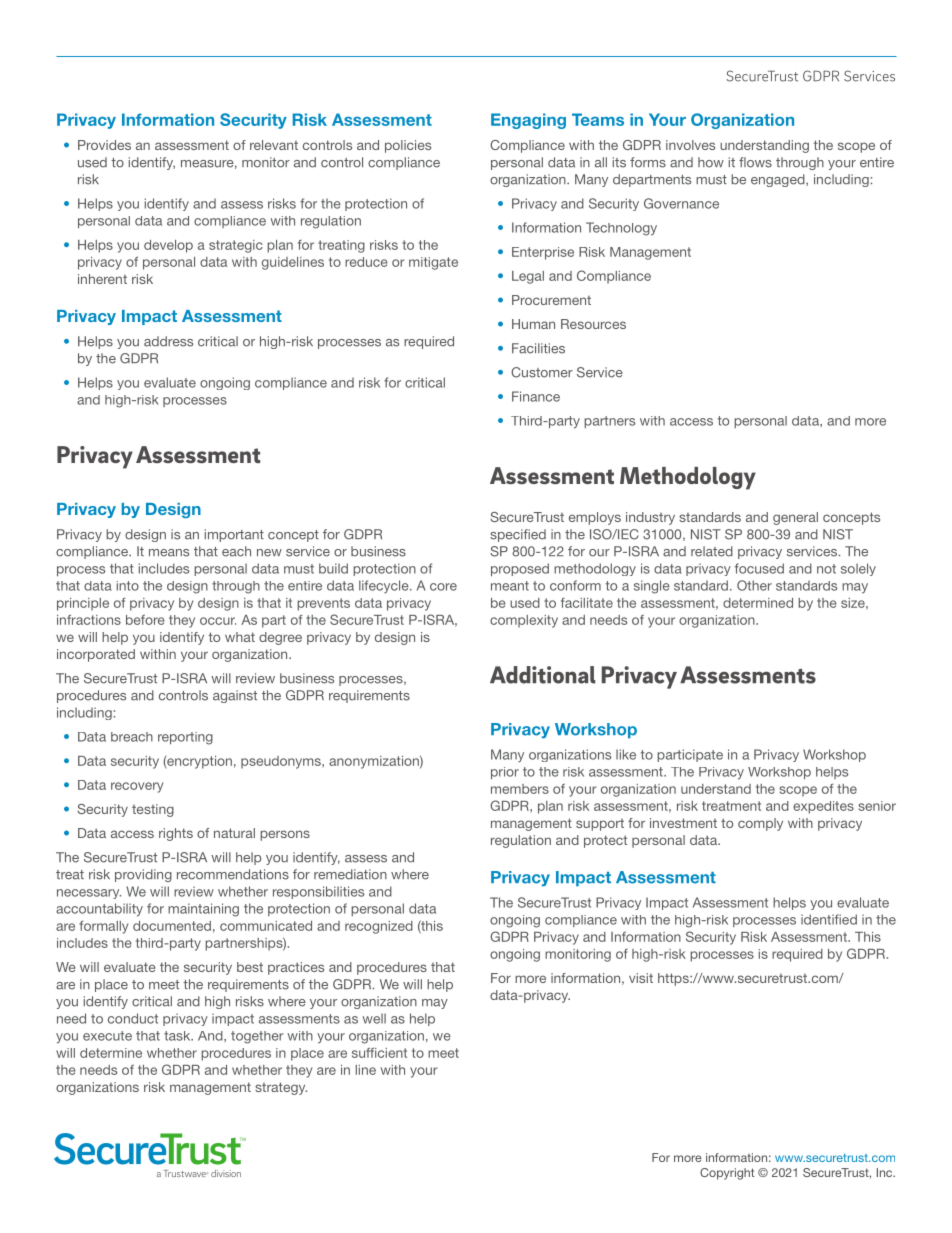 Image resolution: width=952 pixels, height=1233 pixels. I want to click on strategy, so click(281, 1088).
